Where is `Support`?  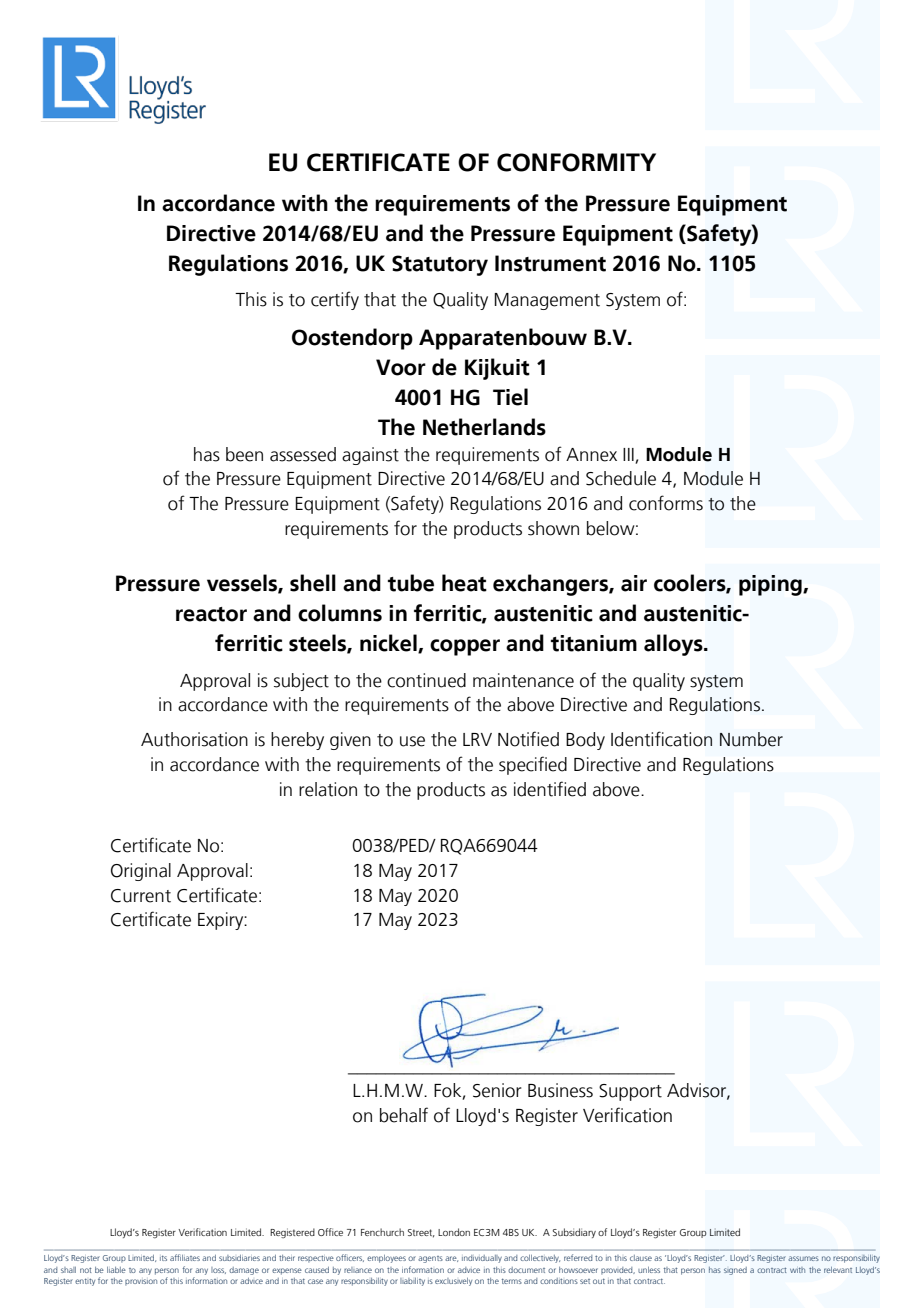
Support is located at coordinates (630, 1092).
